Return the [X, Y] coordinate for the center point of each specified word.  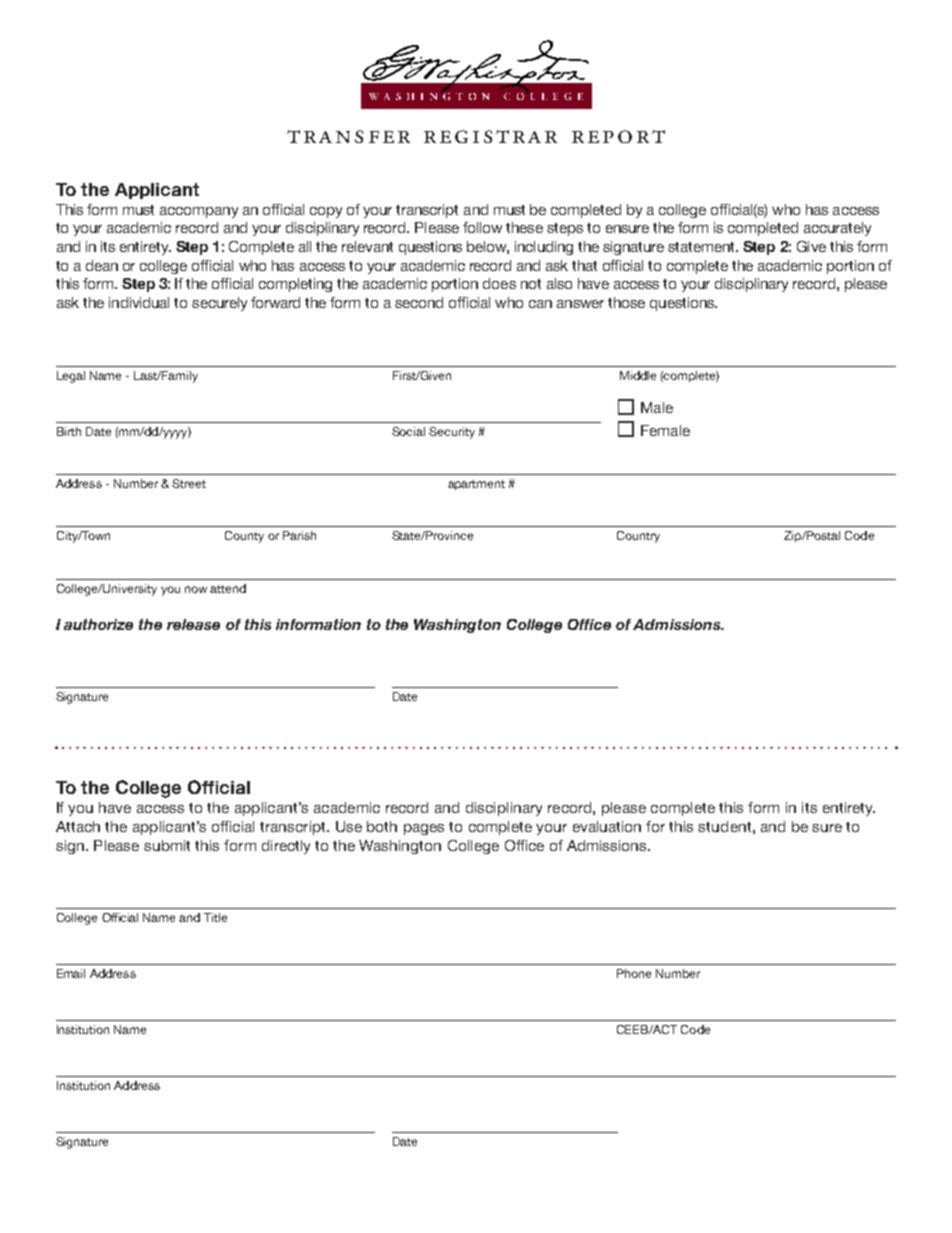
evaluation [607, 826]
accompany [199, 212]
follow [482, 227]
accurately [837, 229]
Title [215, 917]
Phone [634, 973]
